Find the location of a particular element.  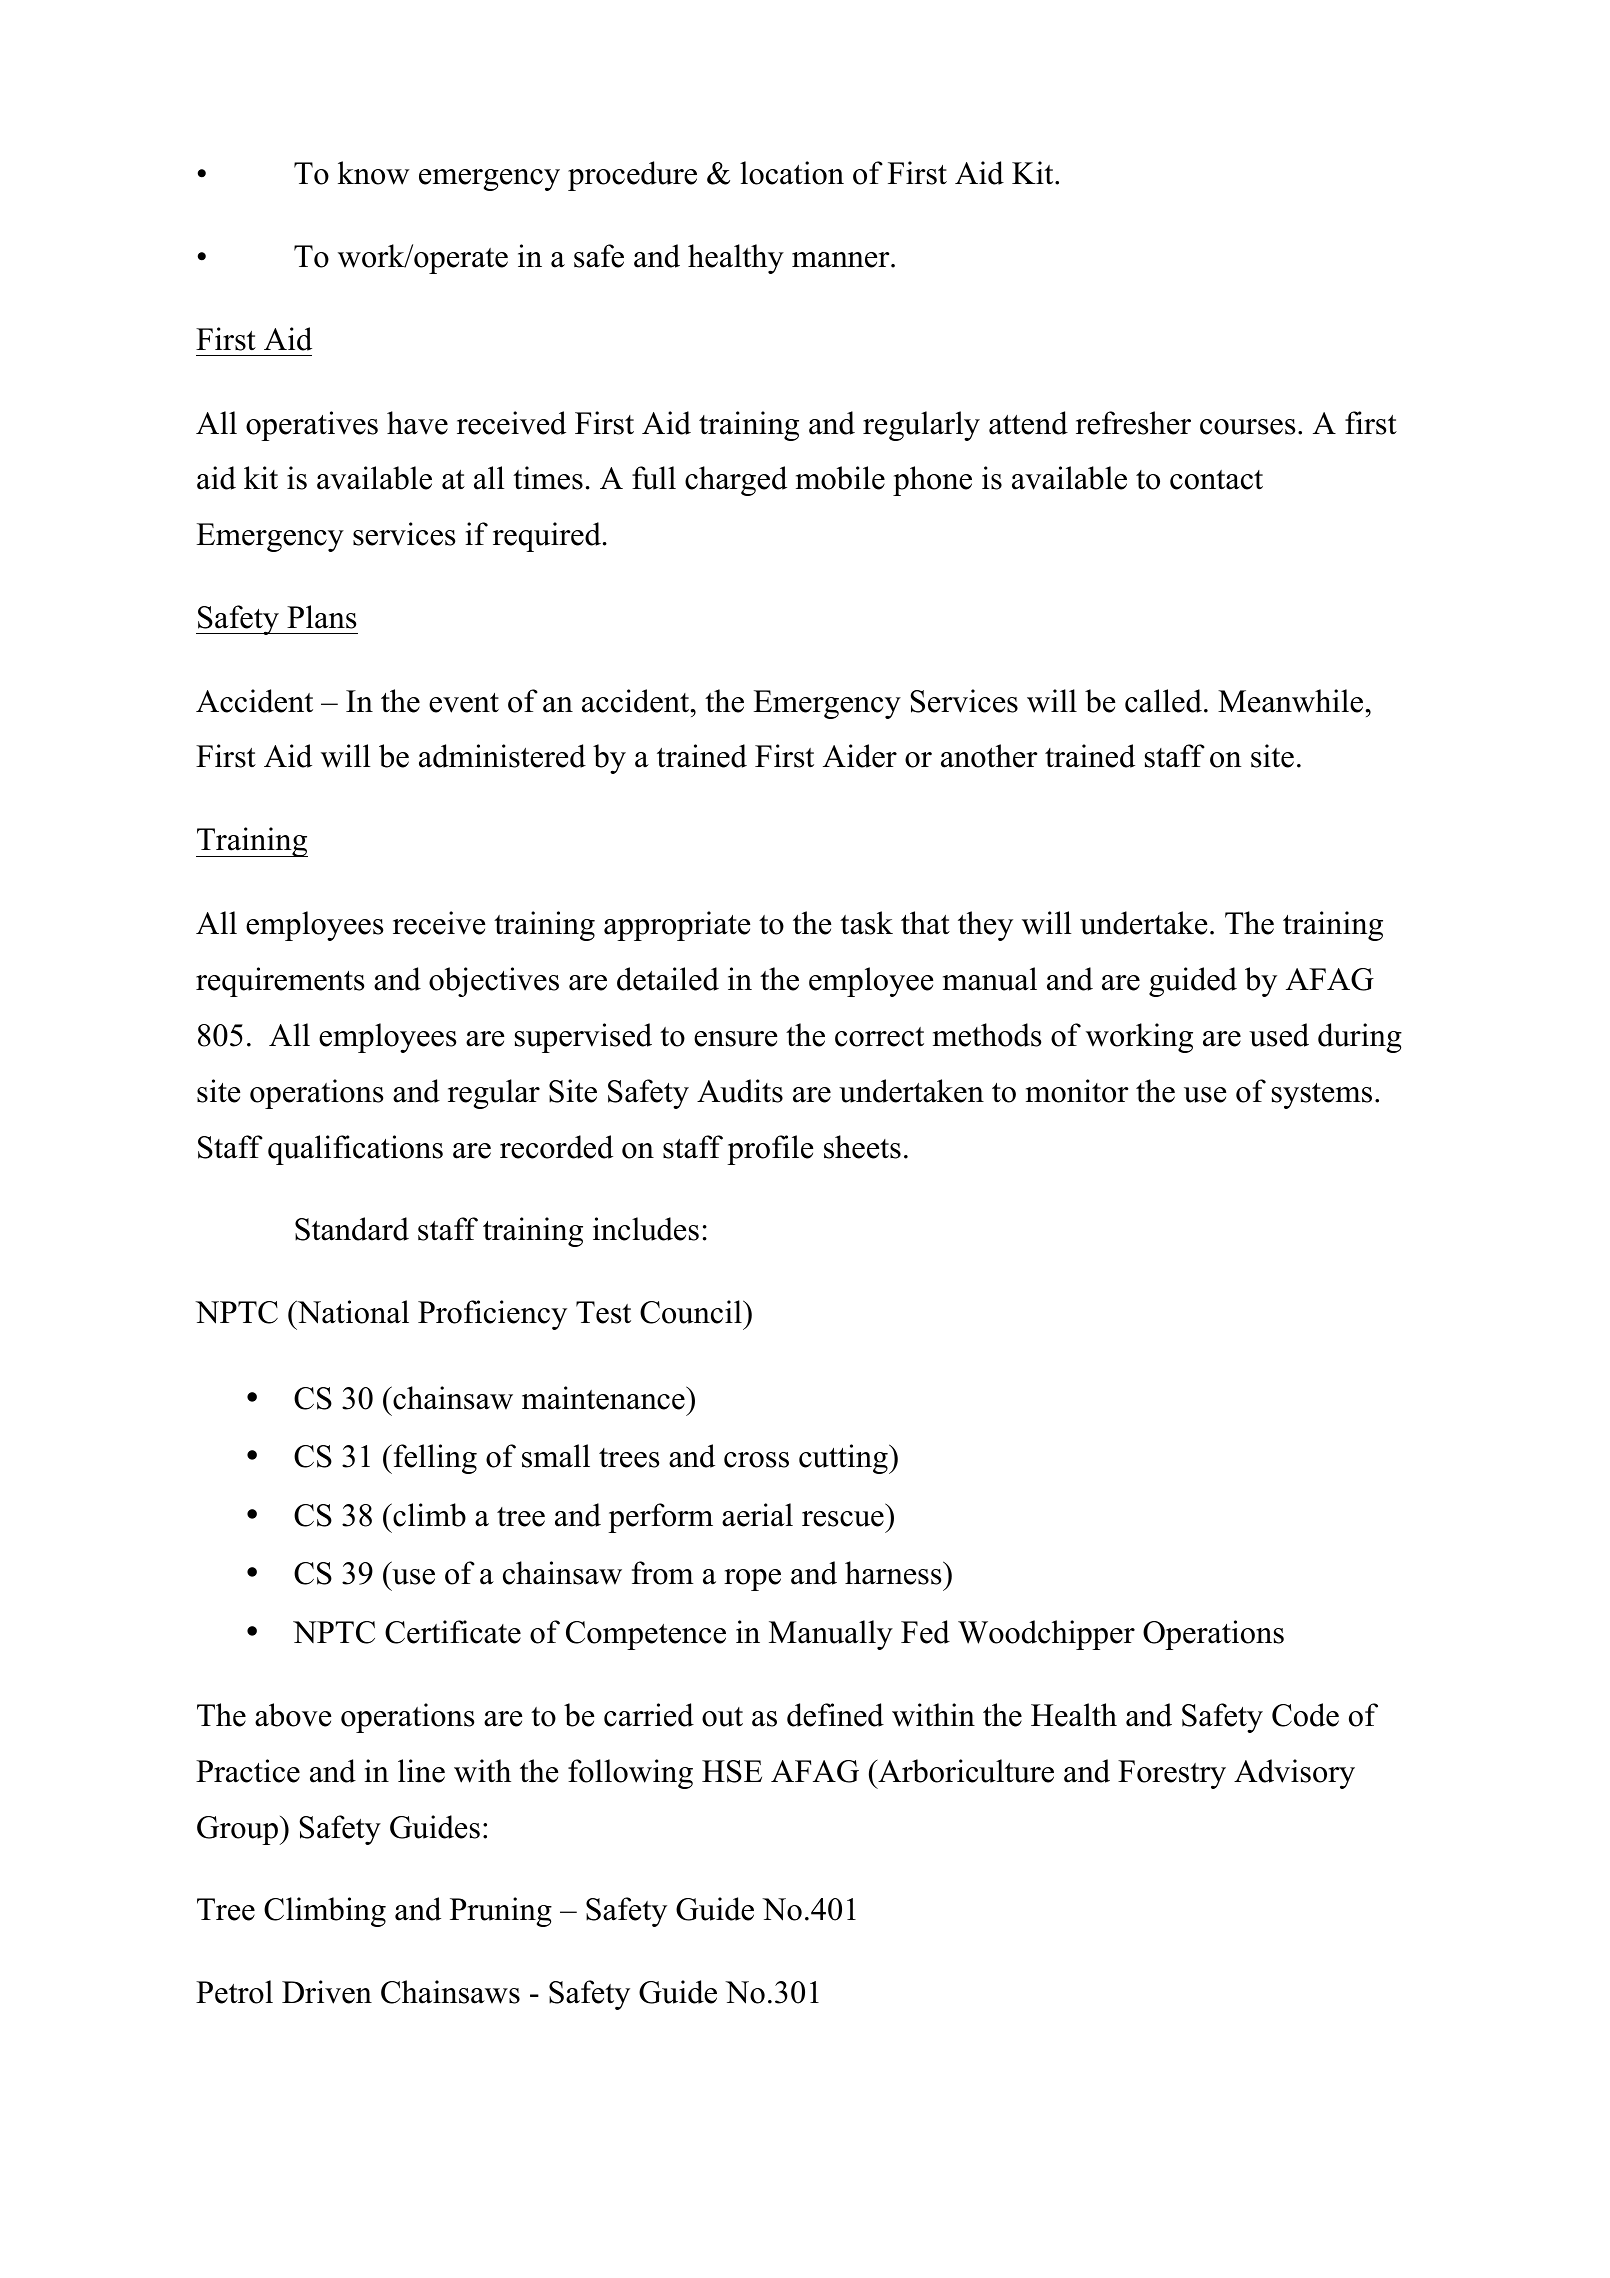

called is located at coordinates (1163, 701).
